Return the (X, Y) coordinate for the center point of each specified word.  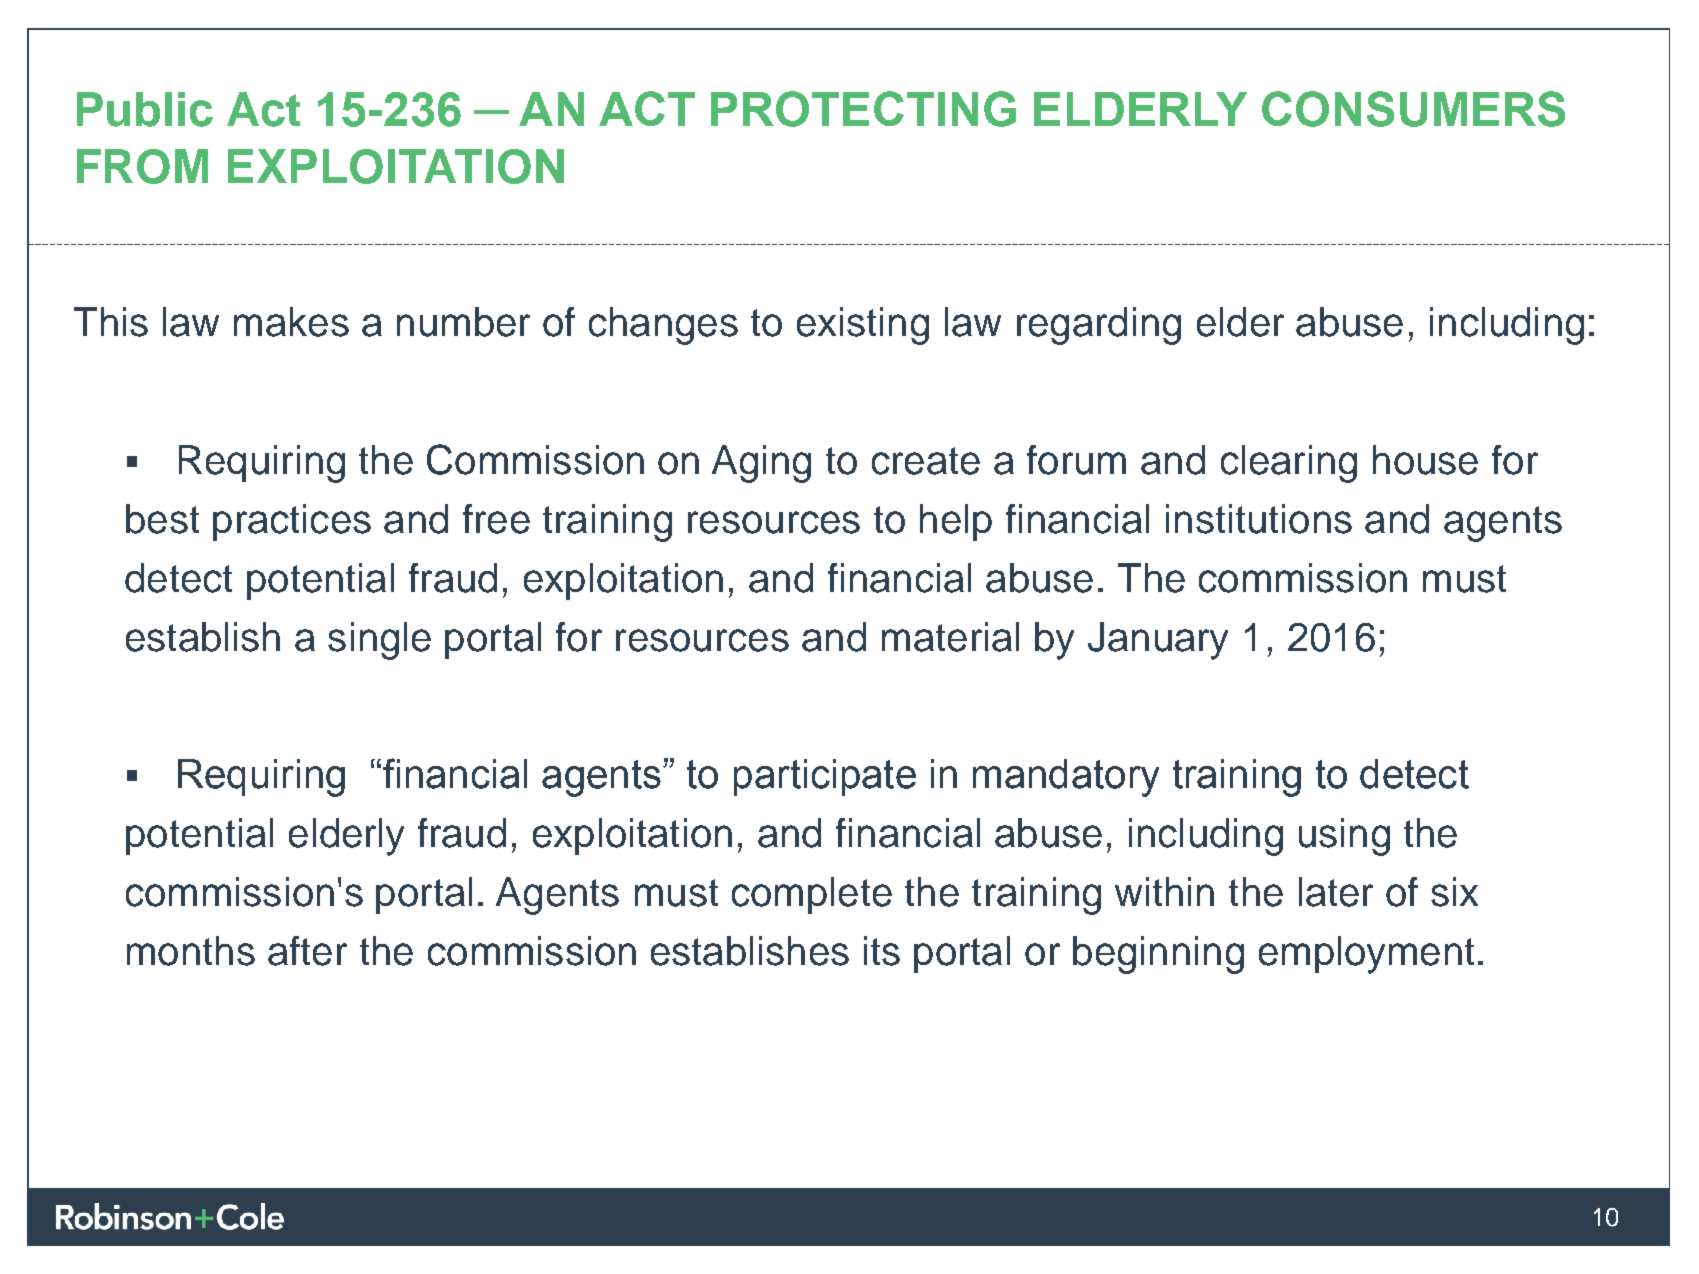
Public (145, 109)
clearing (1289, 464)
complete (812, 895)
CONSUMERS (1413, 109)
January (1158, 641)
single (379, 641)
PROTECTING (863, 109)
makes (291, 322)
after (307, 951)
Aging (761, 464)
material (950, 637)
